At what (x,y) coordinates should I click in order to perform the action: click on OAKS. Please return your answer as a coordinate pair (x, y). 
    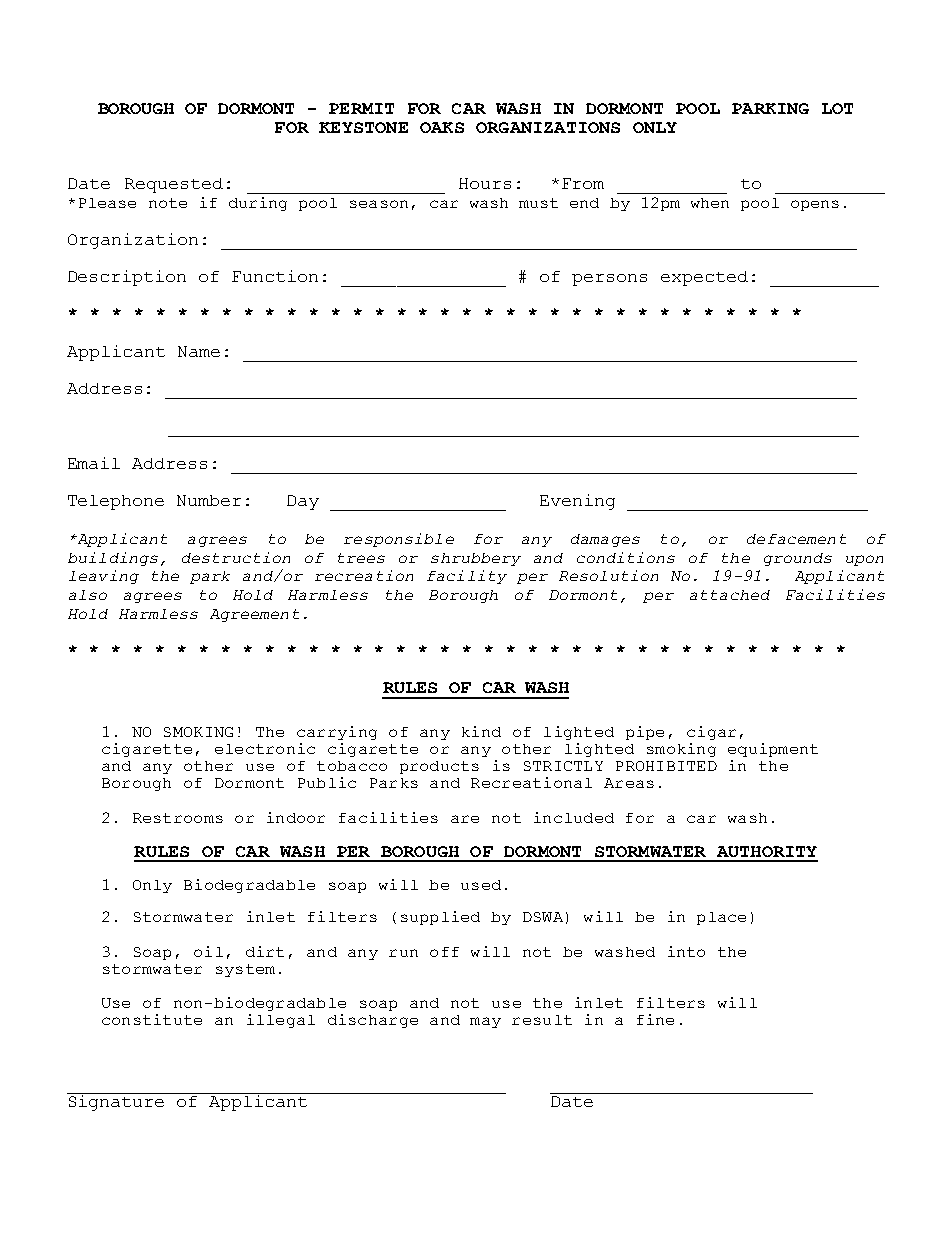
    Looking at the image, I should click on (442, 127).
